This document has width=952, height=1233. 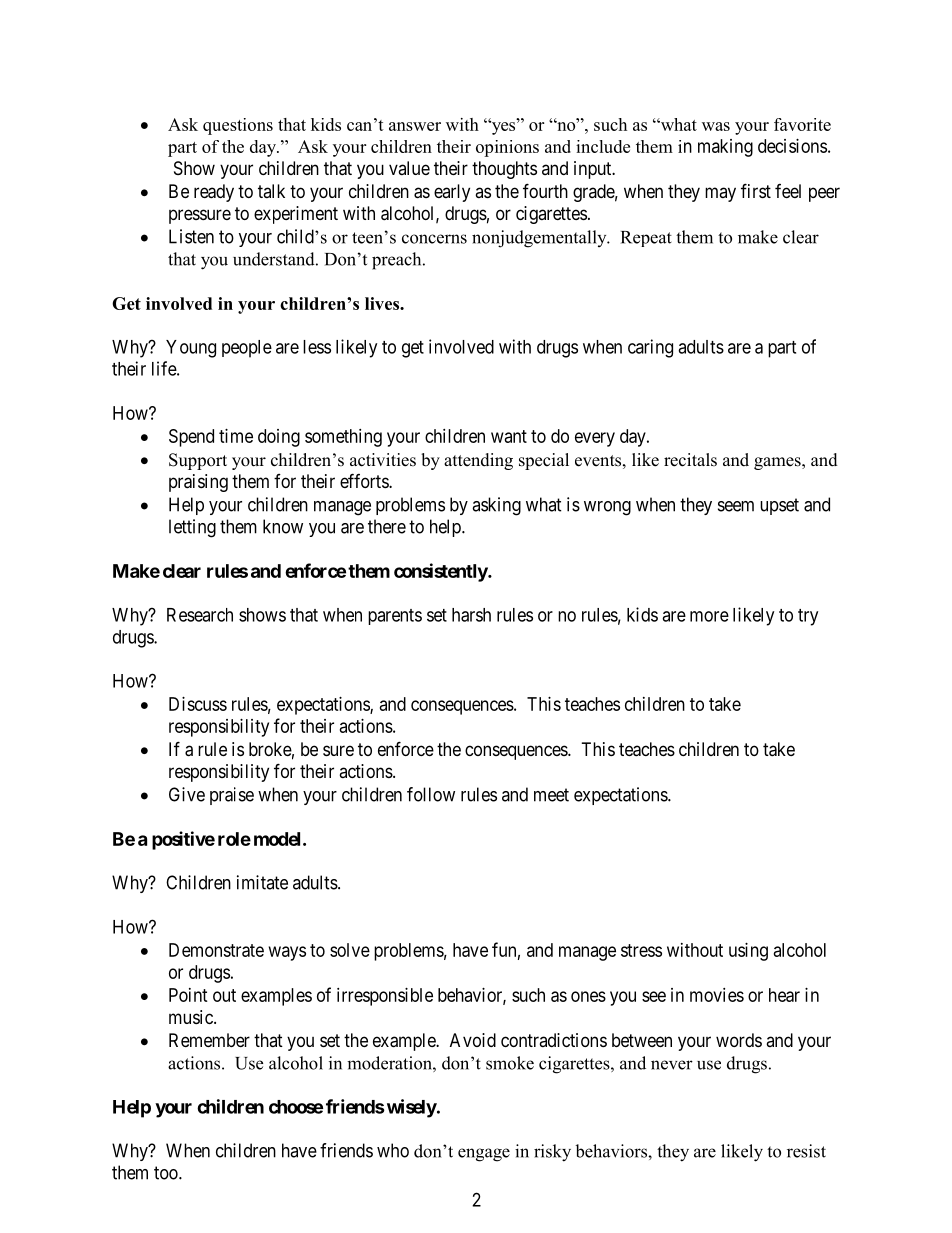 What do you see at coordinates (507, 148) in the document?
I see `opinions` at bounding box center [507, 148].
